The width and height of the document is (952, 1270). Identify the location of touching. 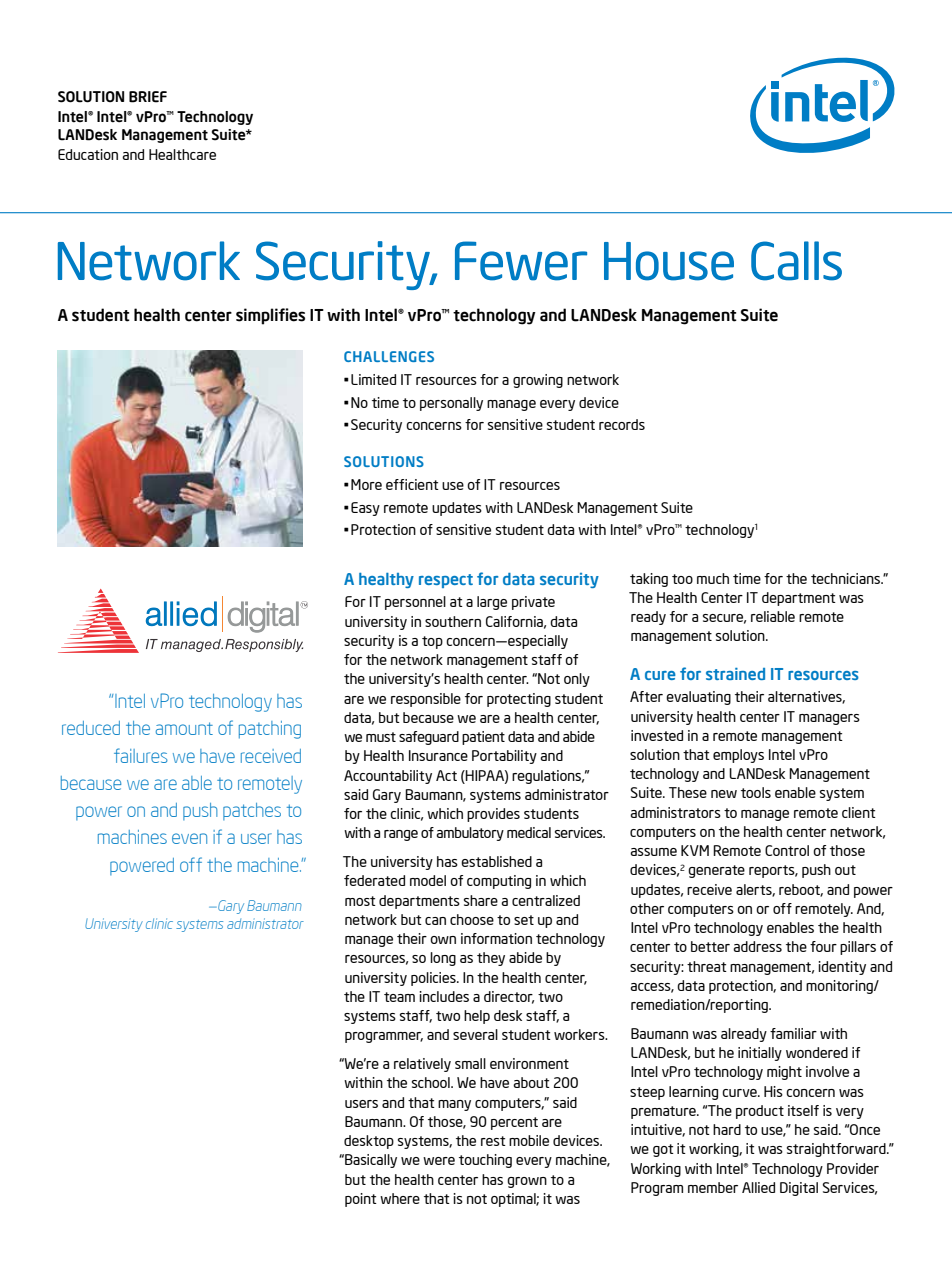
(485, 1161).
